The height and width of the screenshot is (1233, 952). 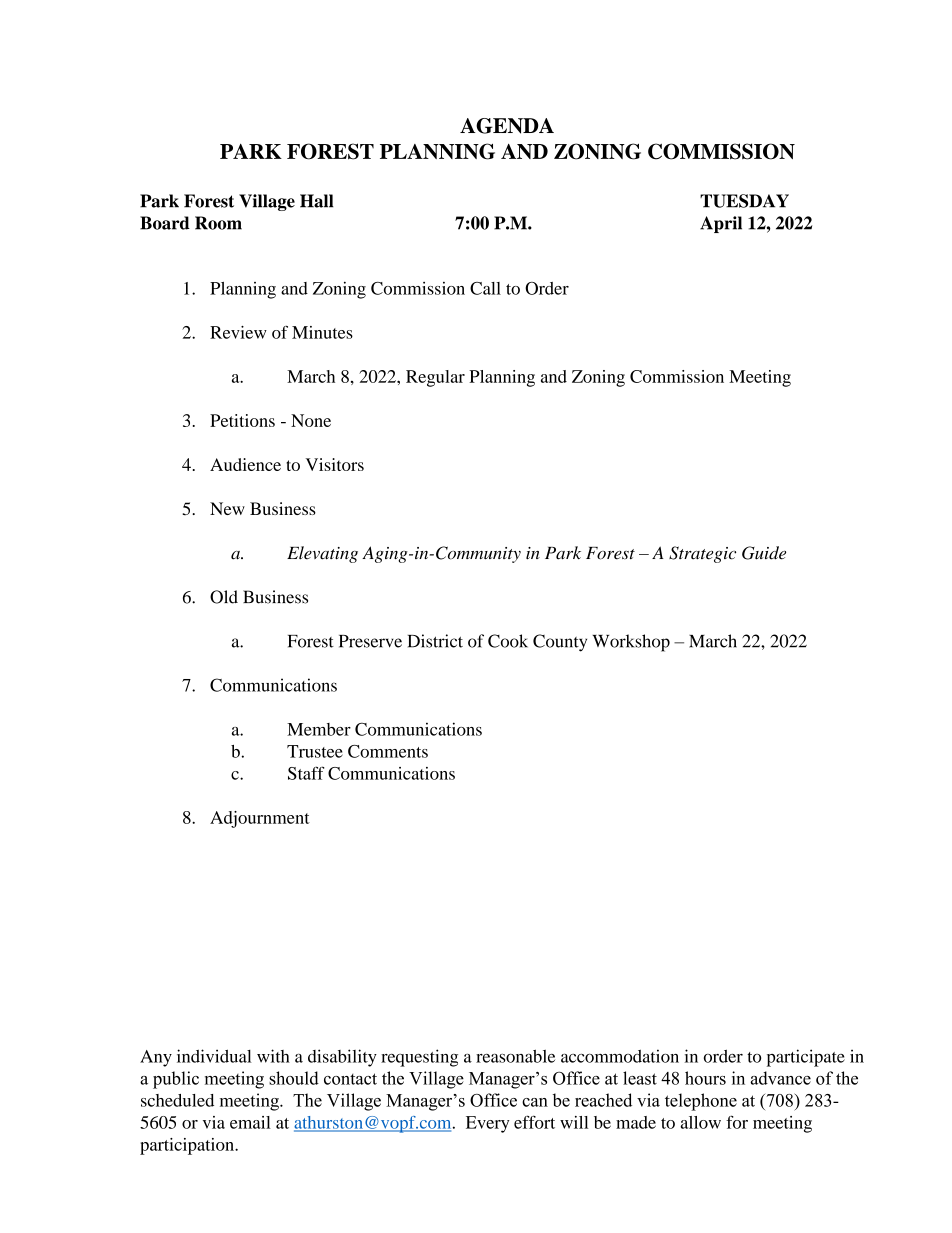 What do you see at coordinates (515, 1056) in the screenshot?
I see `reasonable` at bounding box center [515, 1056].
